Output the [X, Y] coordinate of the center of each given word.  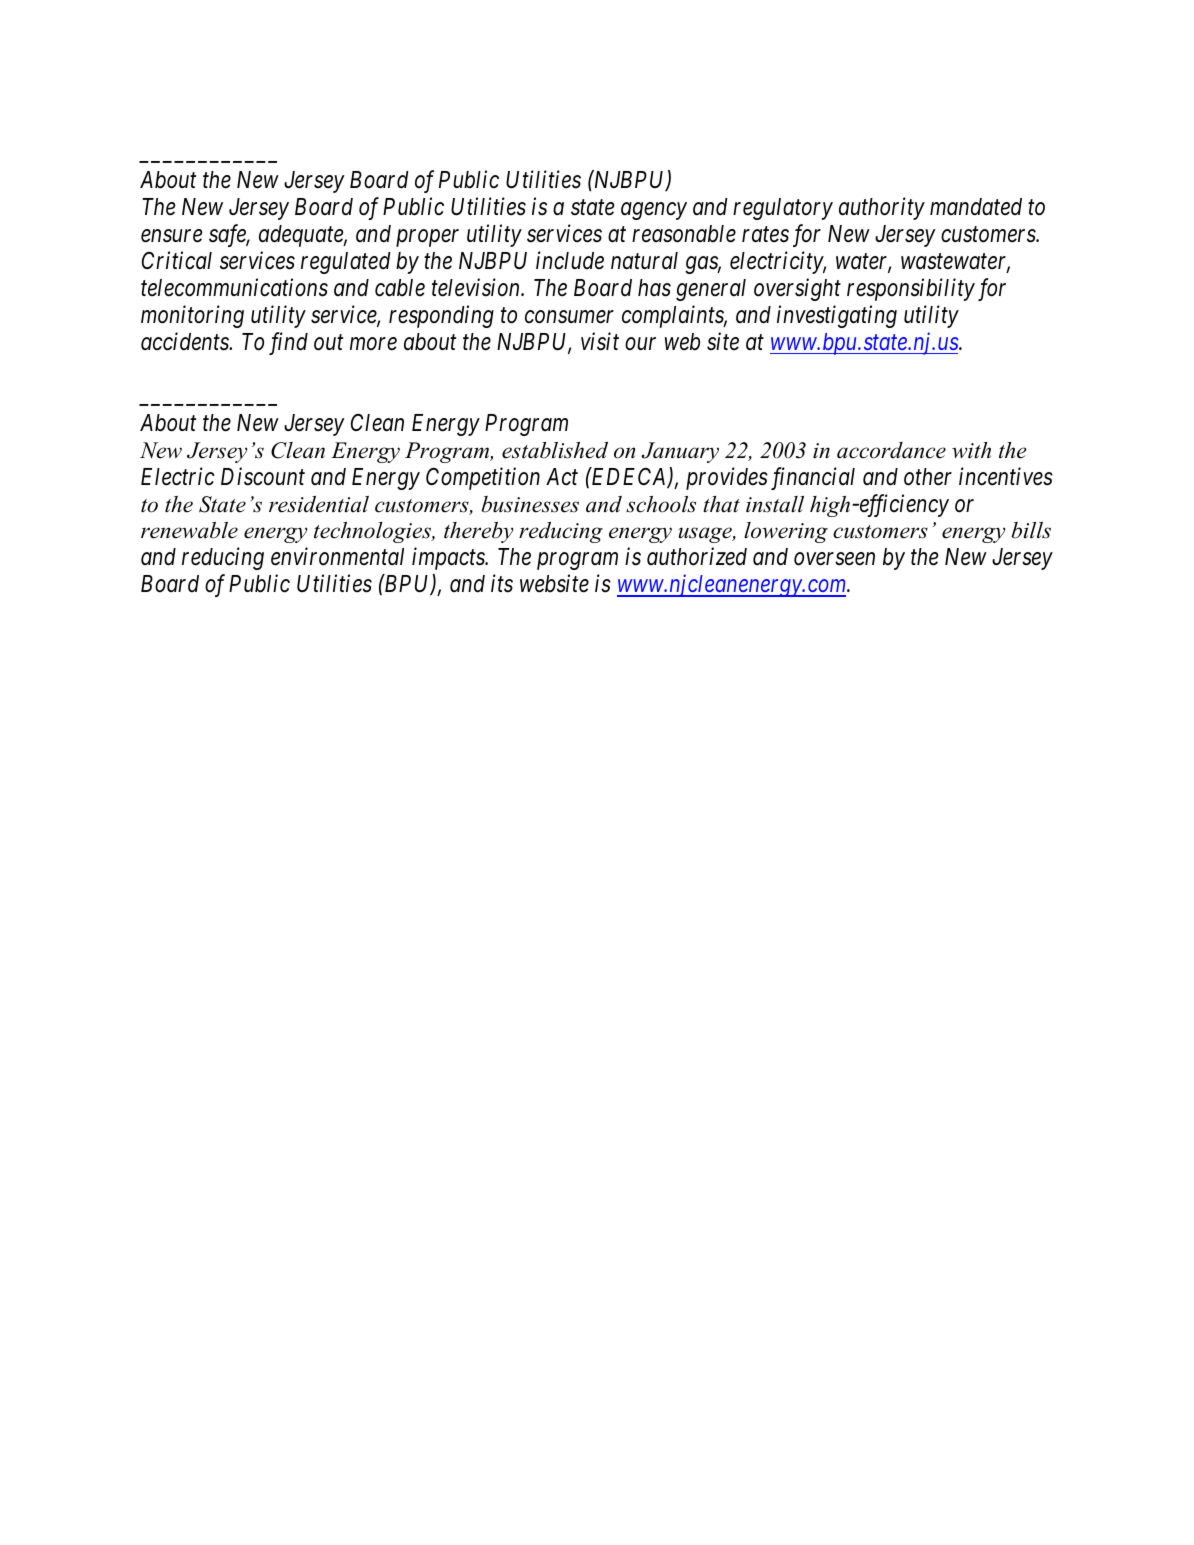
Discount [263, 476]
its [502, 584]
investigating [837, 316]
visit [600, 341]
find [288, 343]
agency [654, 211]
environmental [337, 556]
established [555, 450]
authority [882, 208]
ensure [172, 236]
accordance [891, 450]
